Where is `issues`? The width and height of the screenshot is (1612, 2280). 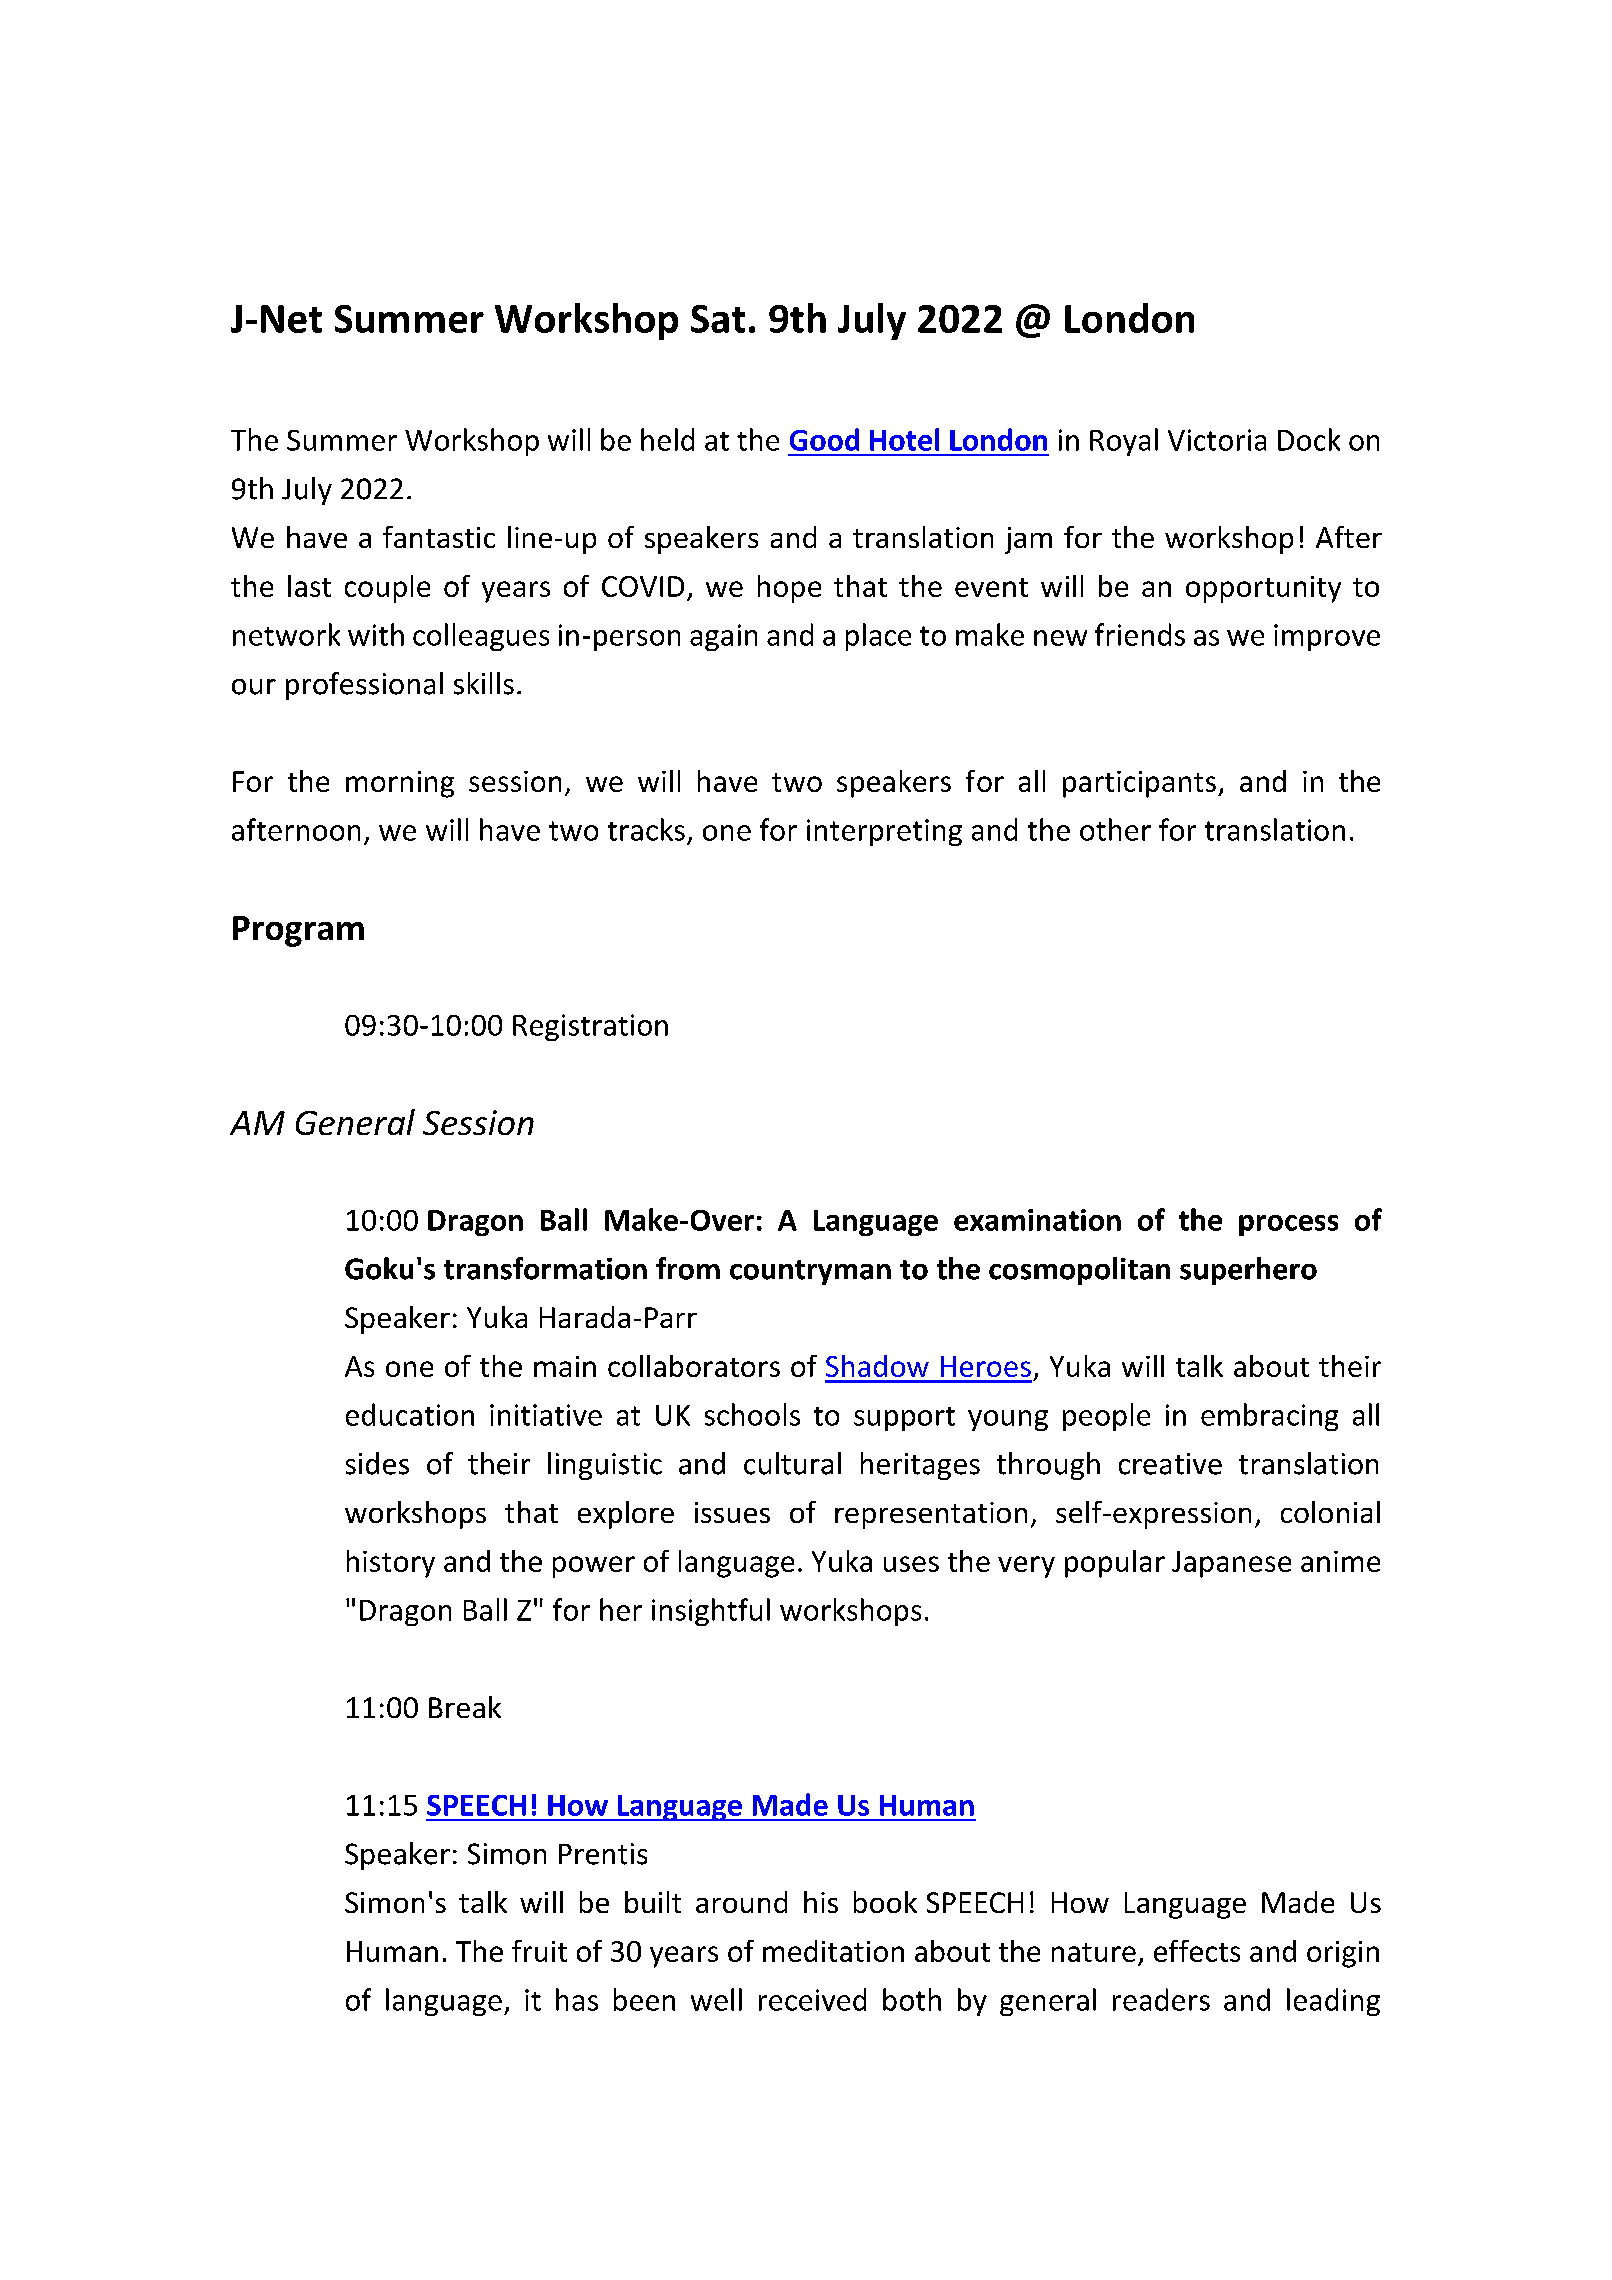 issues is located at coordinates (732, 1512).
